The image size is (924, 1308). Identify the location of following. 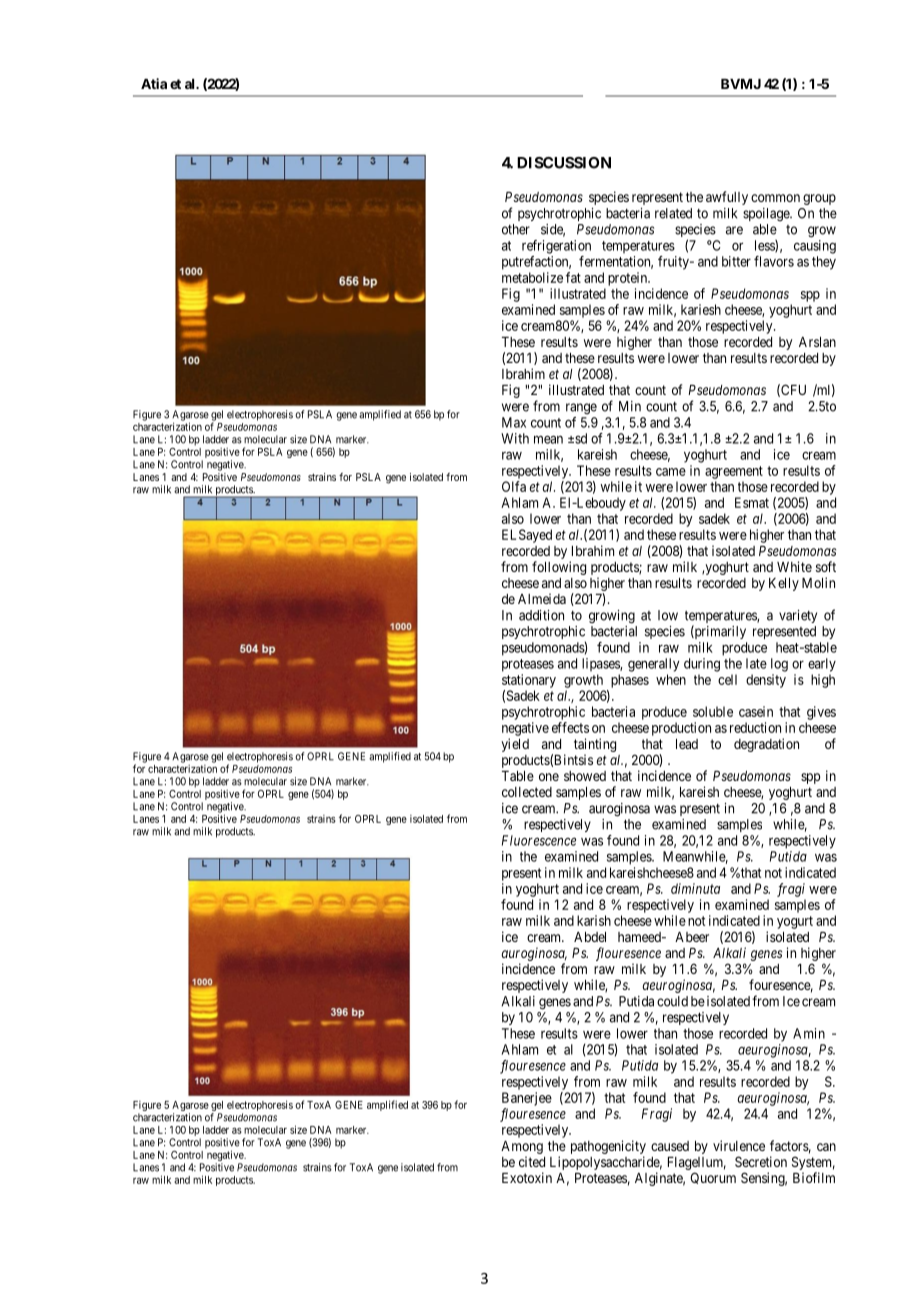
(559, 568).
